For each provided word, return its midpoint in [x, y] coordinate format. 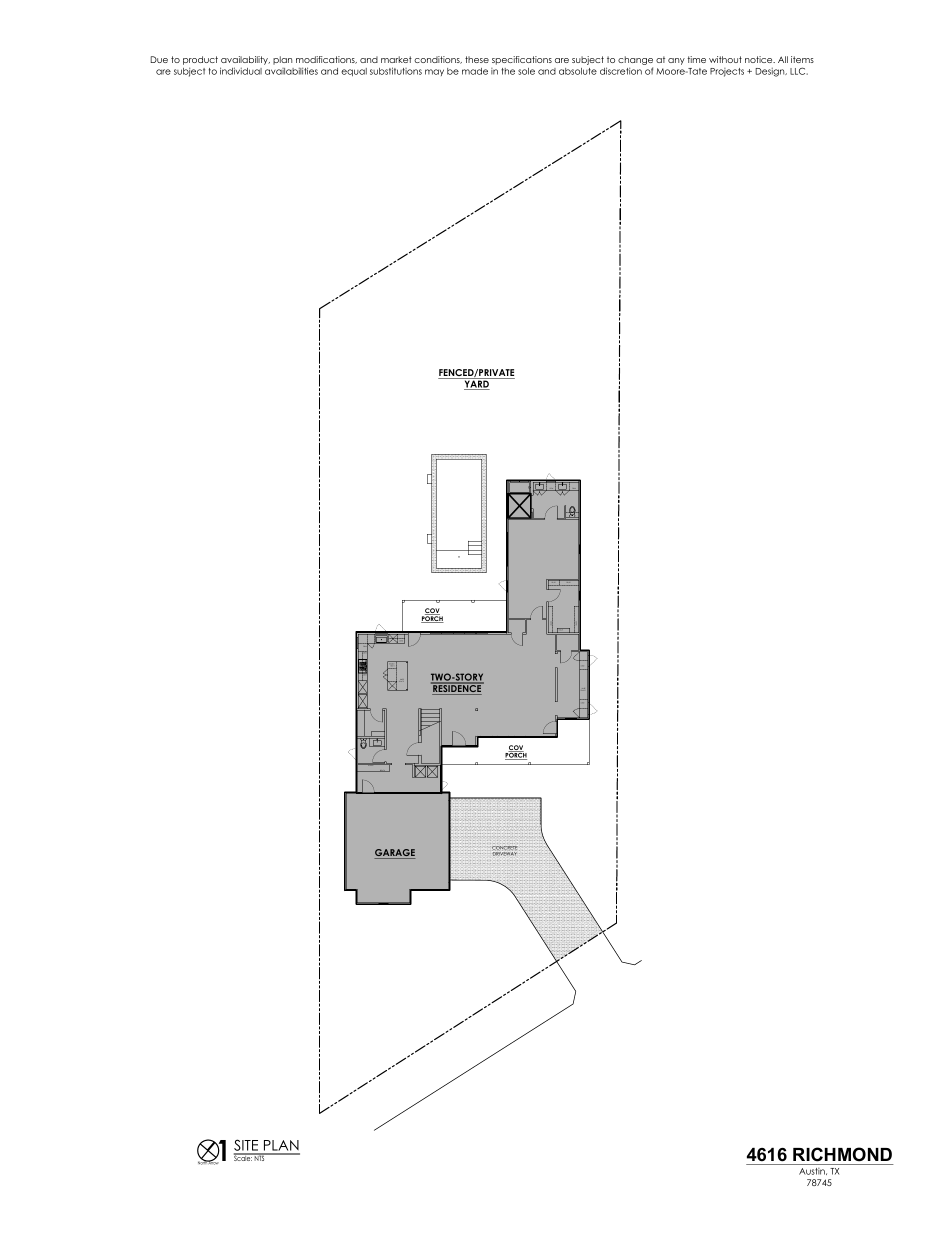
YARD [476, 384]
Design [771, 72]
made [475, 71]
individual [241, 71]
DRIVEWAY [504, 854]
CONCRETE [504, 848]
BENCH [383, 771]
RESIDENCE [457, 689]
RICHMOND [842, 1154]
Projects [727, 72]
